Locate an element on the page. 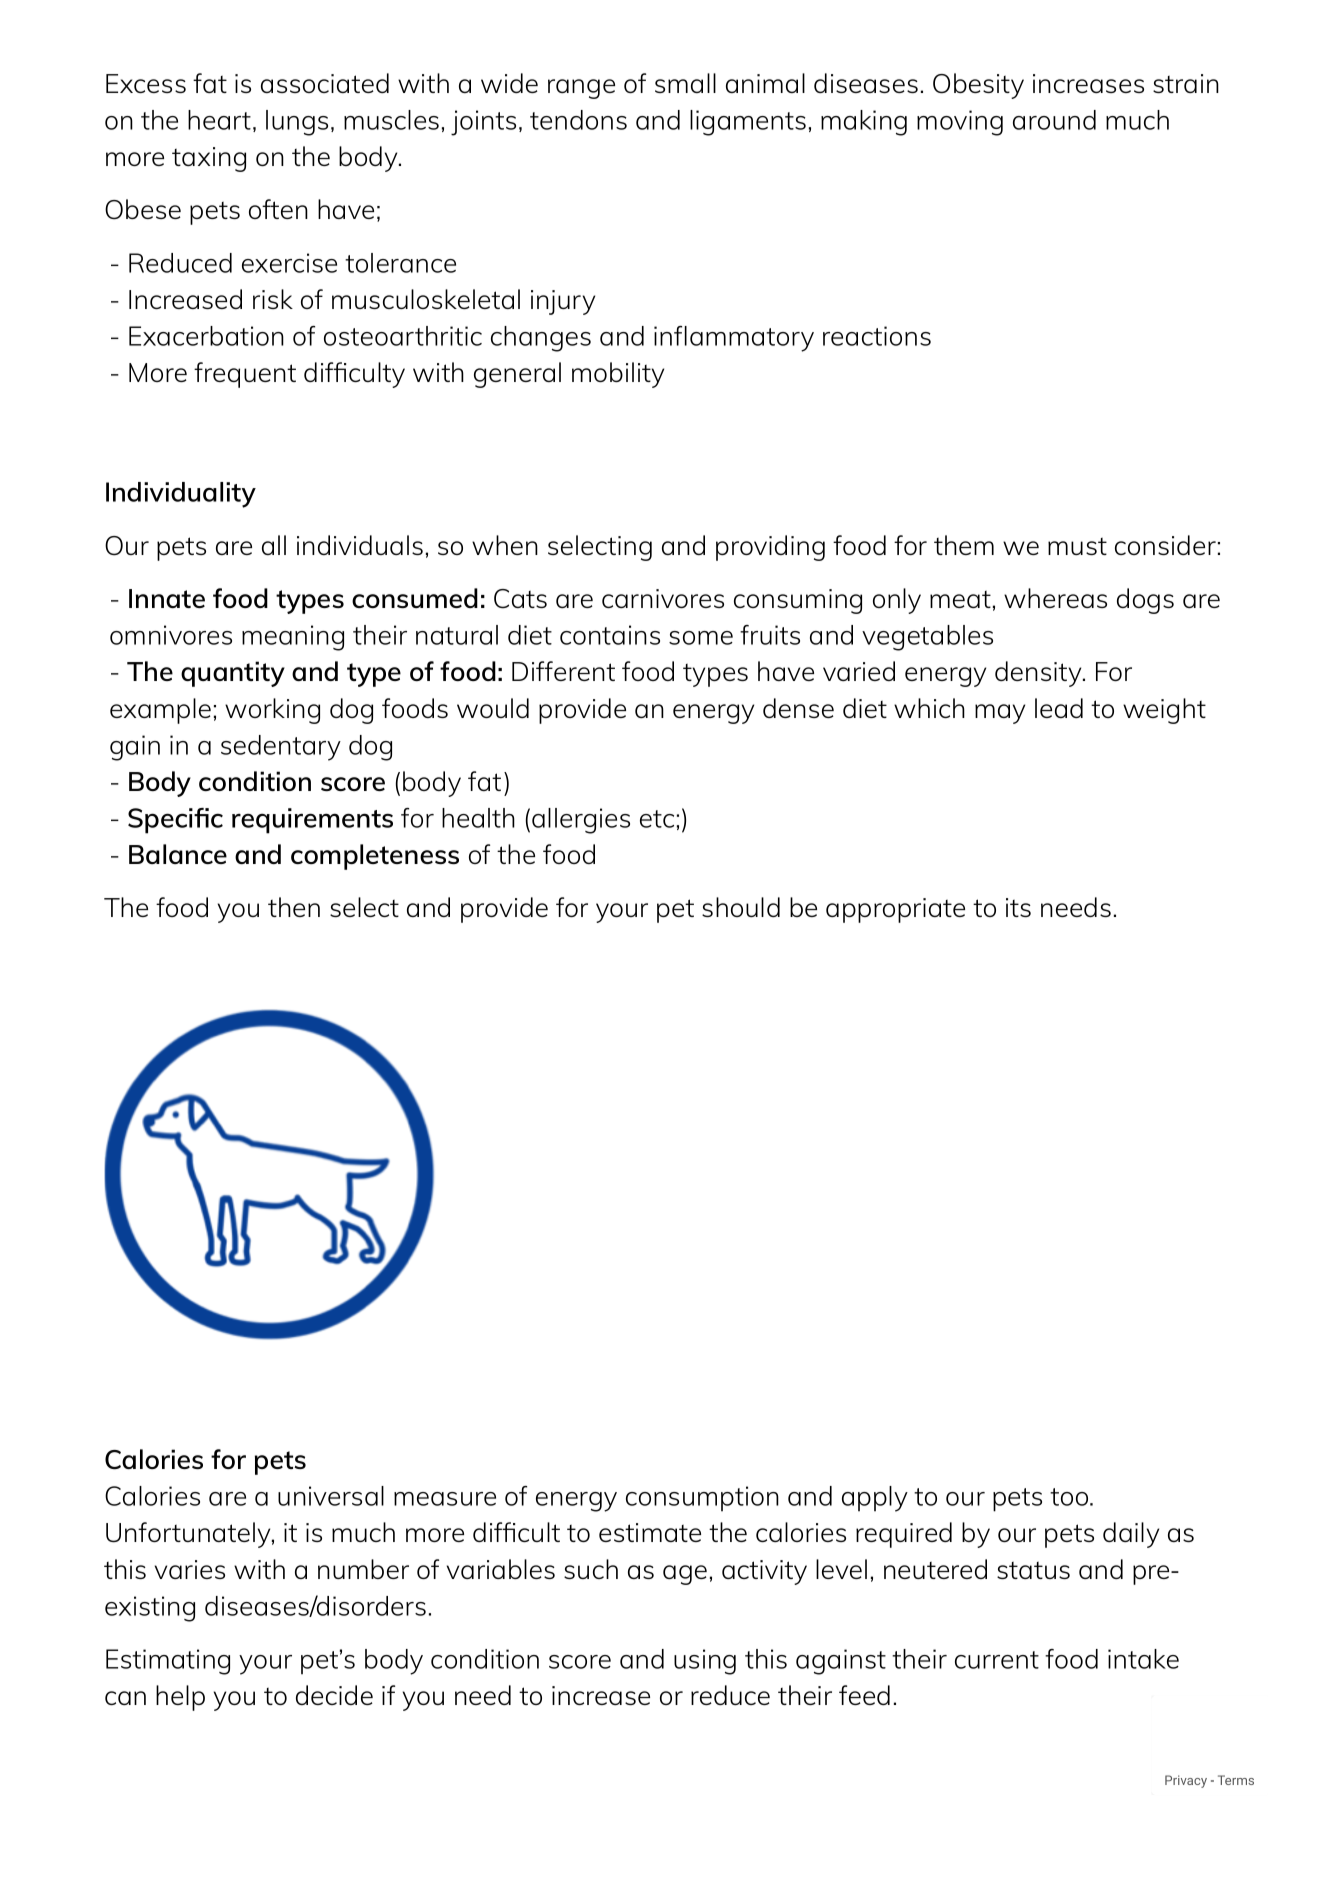 The height and width of the document is (1879, 1328). etc is located at coordinates (657, 819).
